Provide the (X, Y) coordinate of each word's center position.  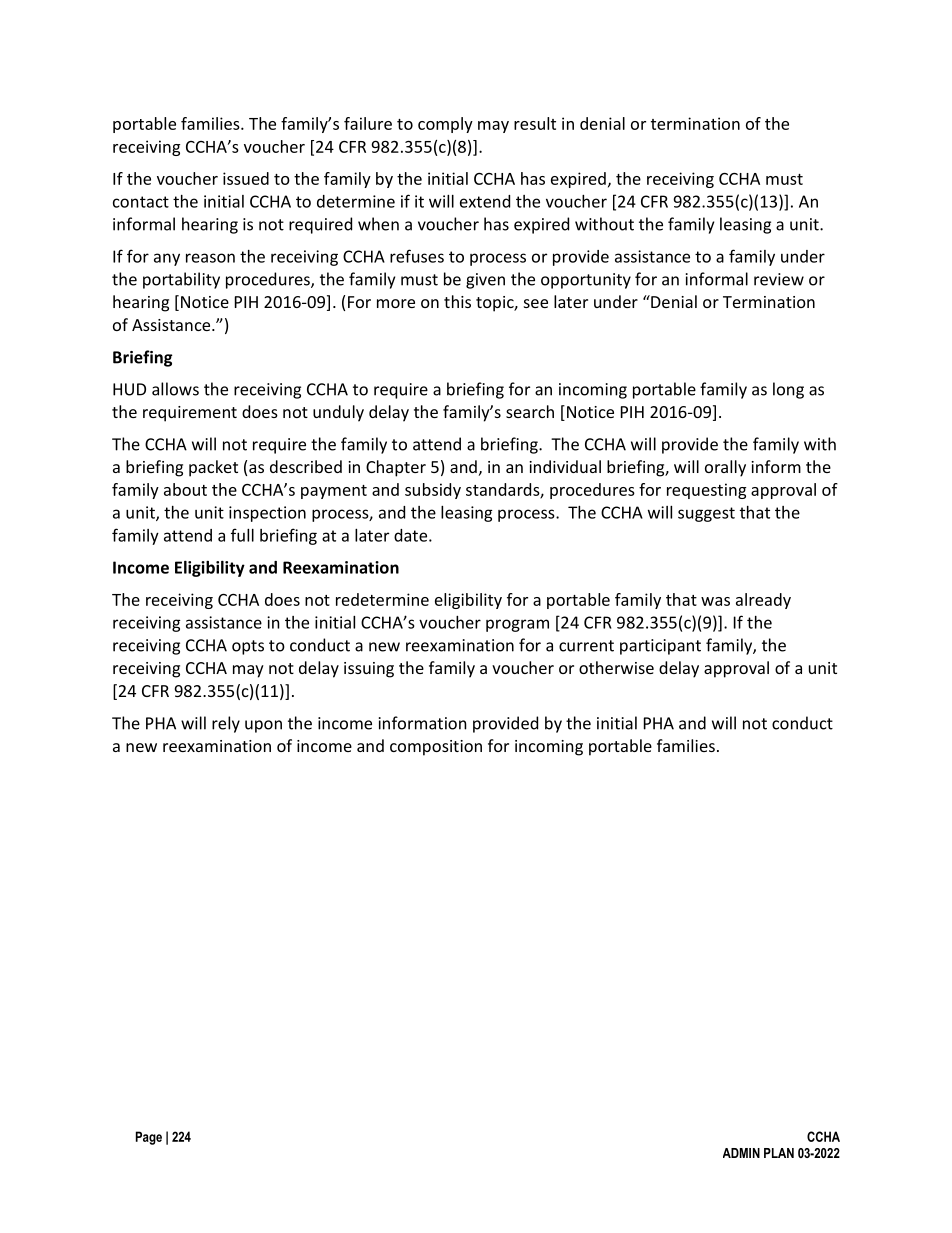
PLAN (779, 1153)
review (779, 279)
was (715, 601)
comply (445, 125)
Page (149, 1138)
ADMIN (741, 1153)
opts (248, 647)
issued (246, 178)
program (517, 625)
